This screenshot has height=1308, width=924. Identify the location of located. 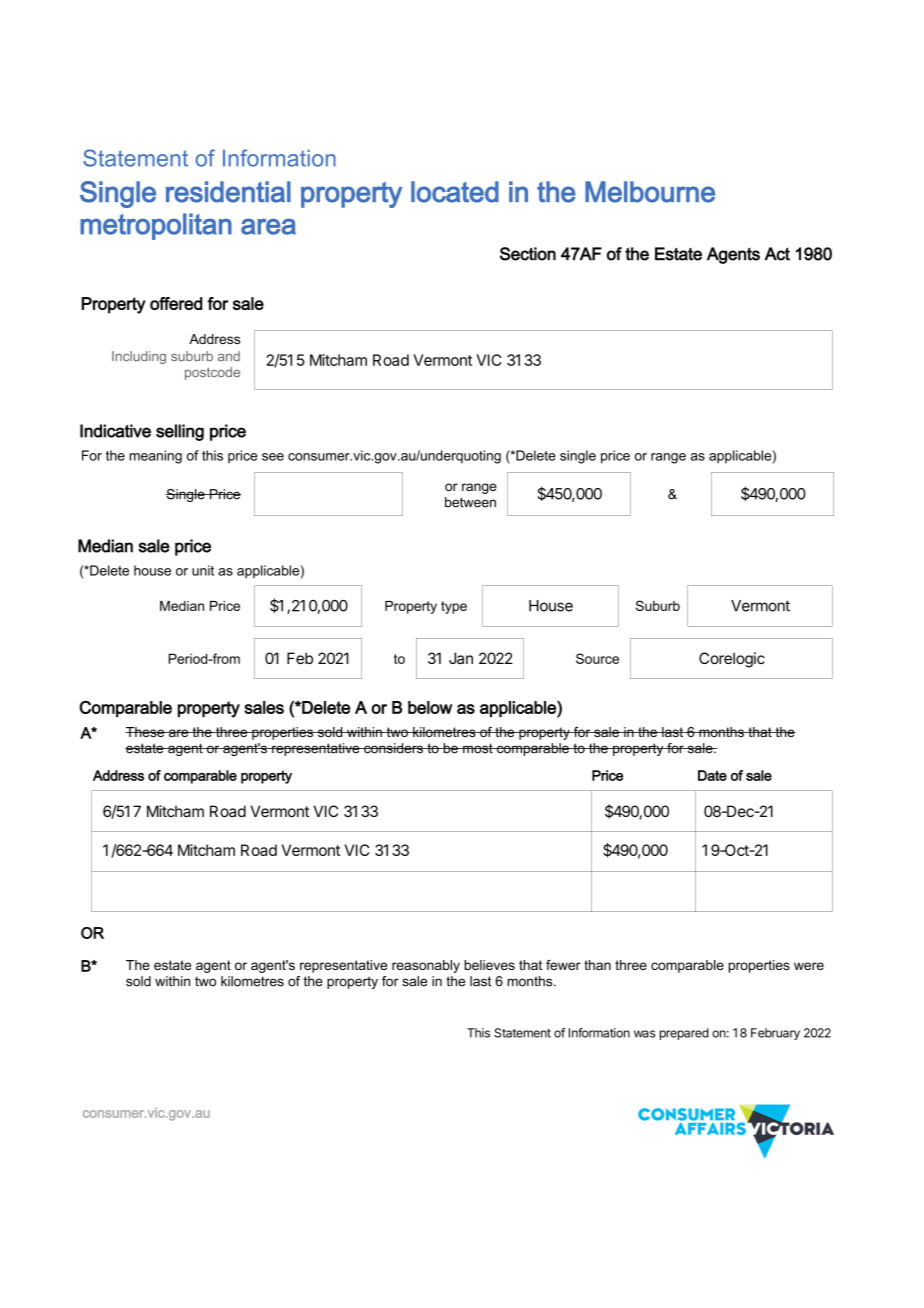
(455, 192).
